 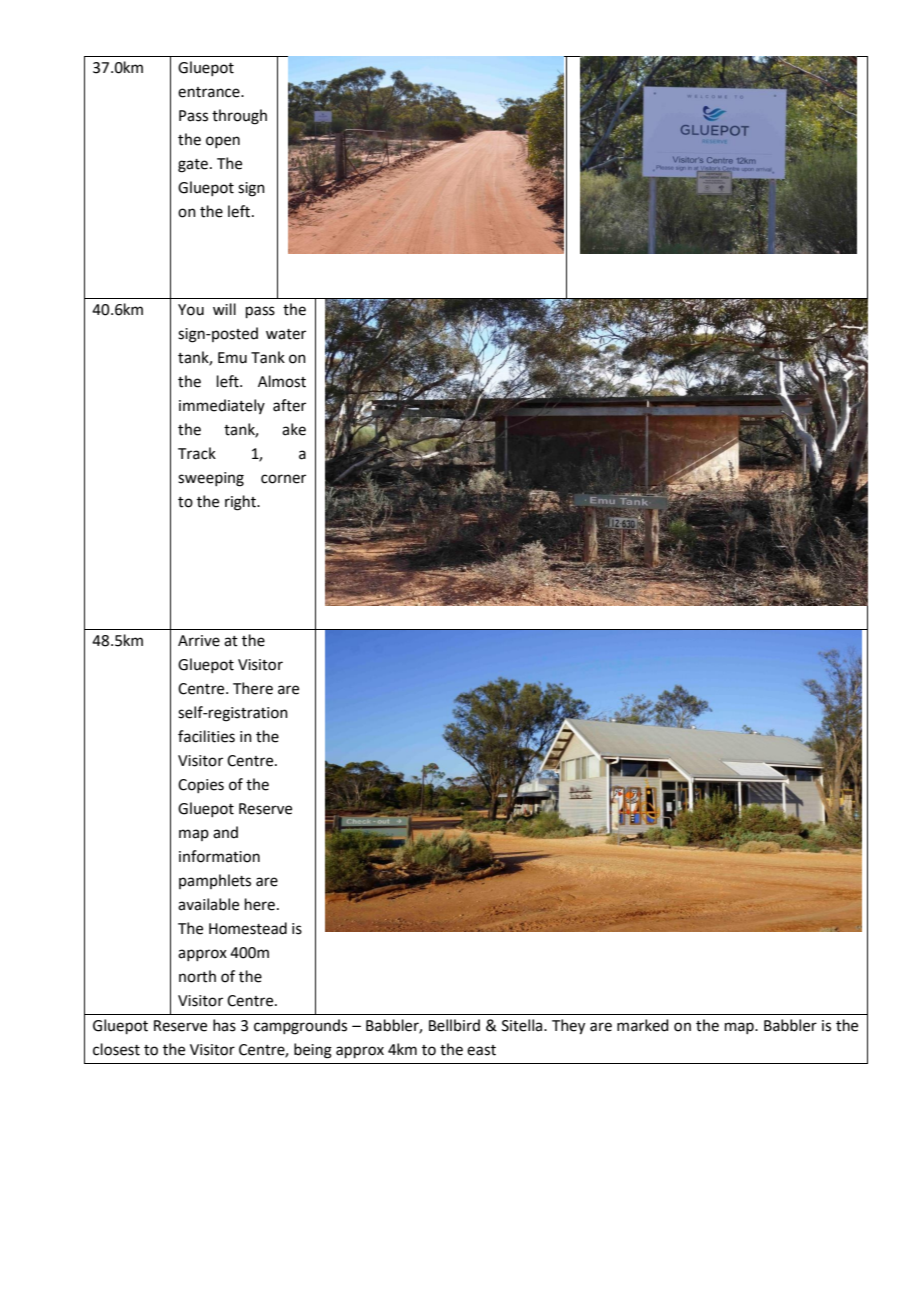 What do you see at coordinates (223, 142) in the page?
I see `open` at bounding box center [223, 142].
